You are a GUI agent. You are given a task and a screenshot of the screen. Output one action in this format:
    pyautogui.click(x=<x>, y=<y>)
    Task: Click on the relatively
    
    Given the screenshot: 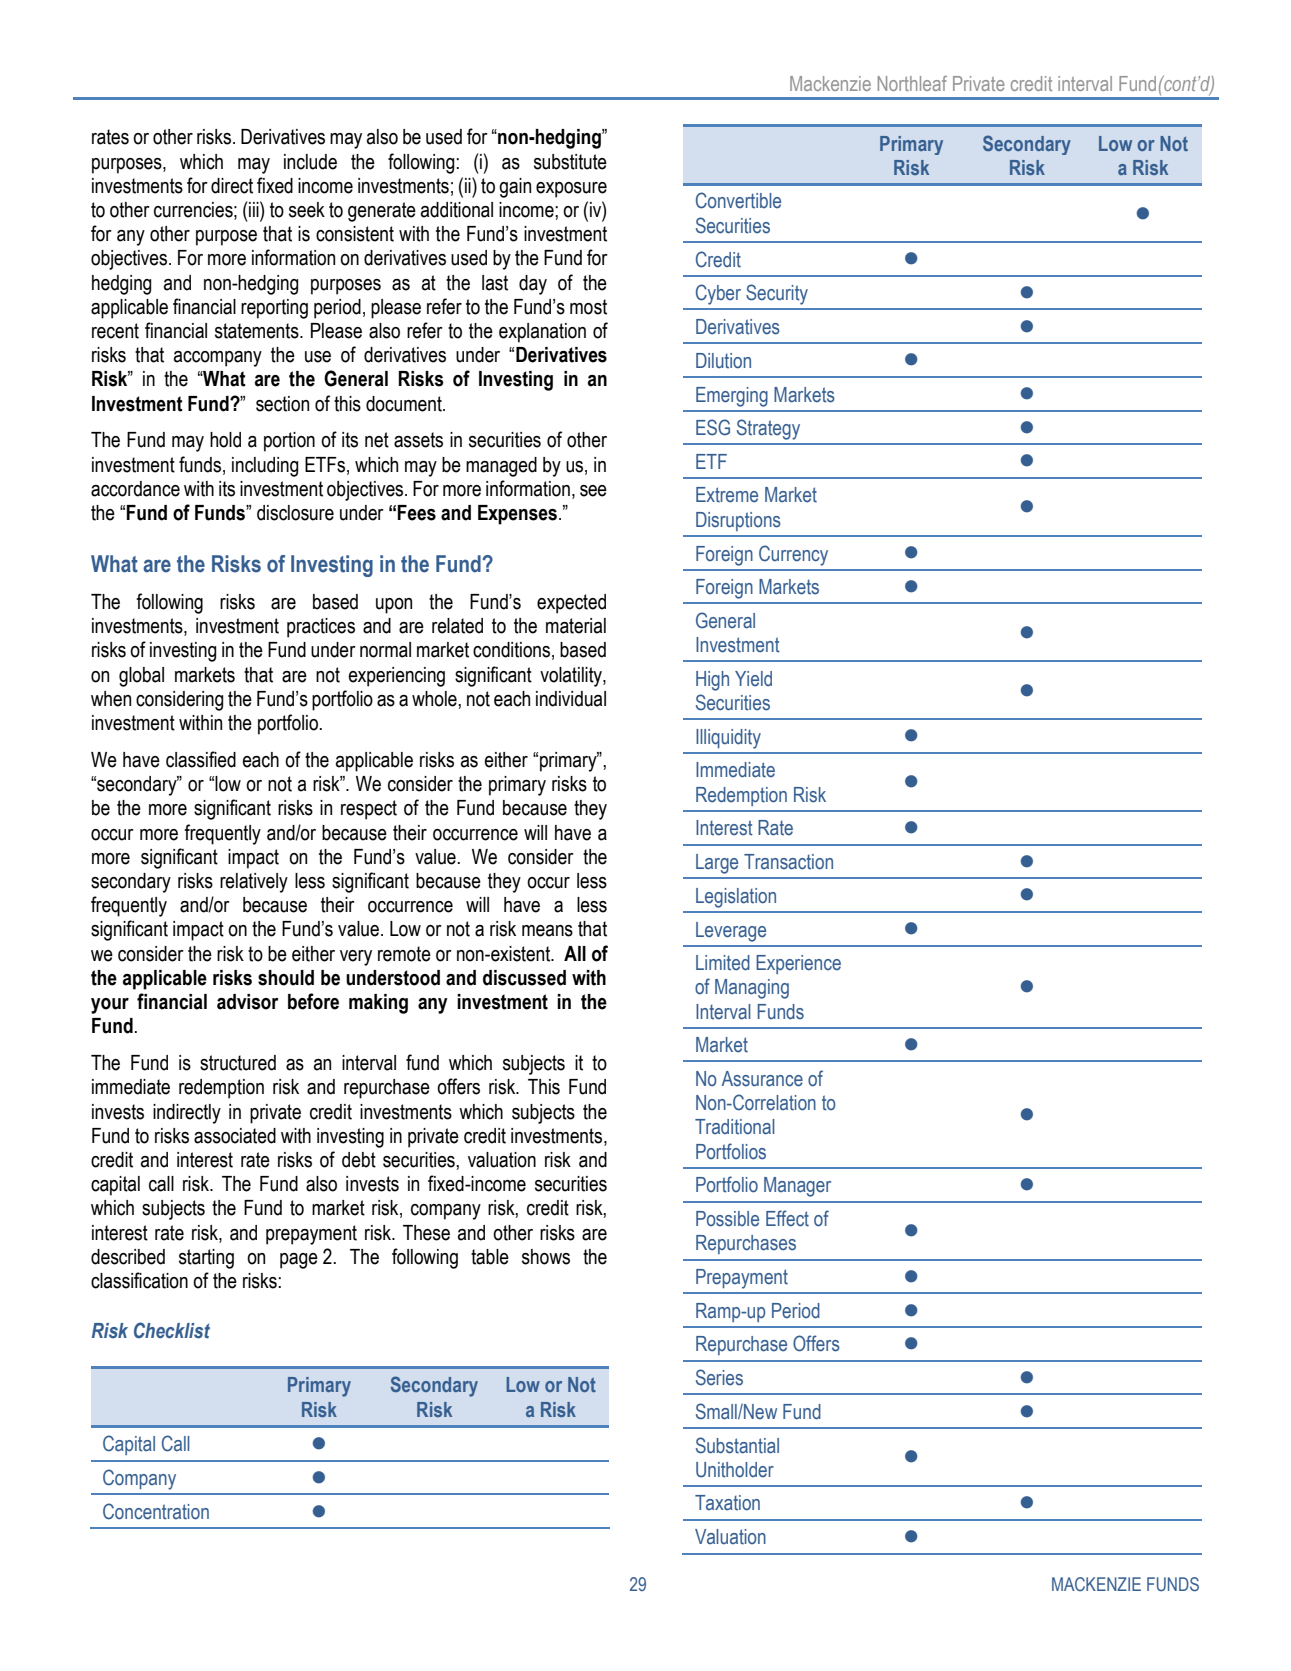 What is the action you would take?
    pyautogui.click(x=254, y=883)
